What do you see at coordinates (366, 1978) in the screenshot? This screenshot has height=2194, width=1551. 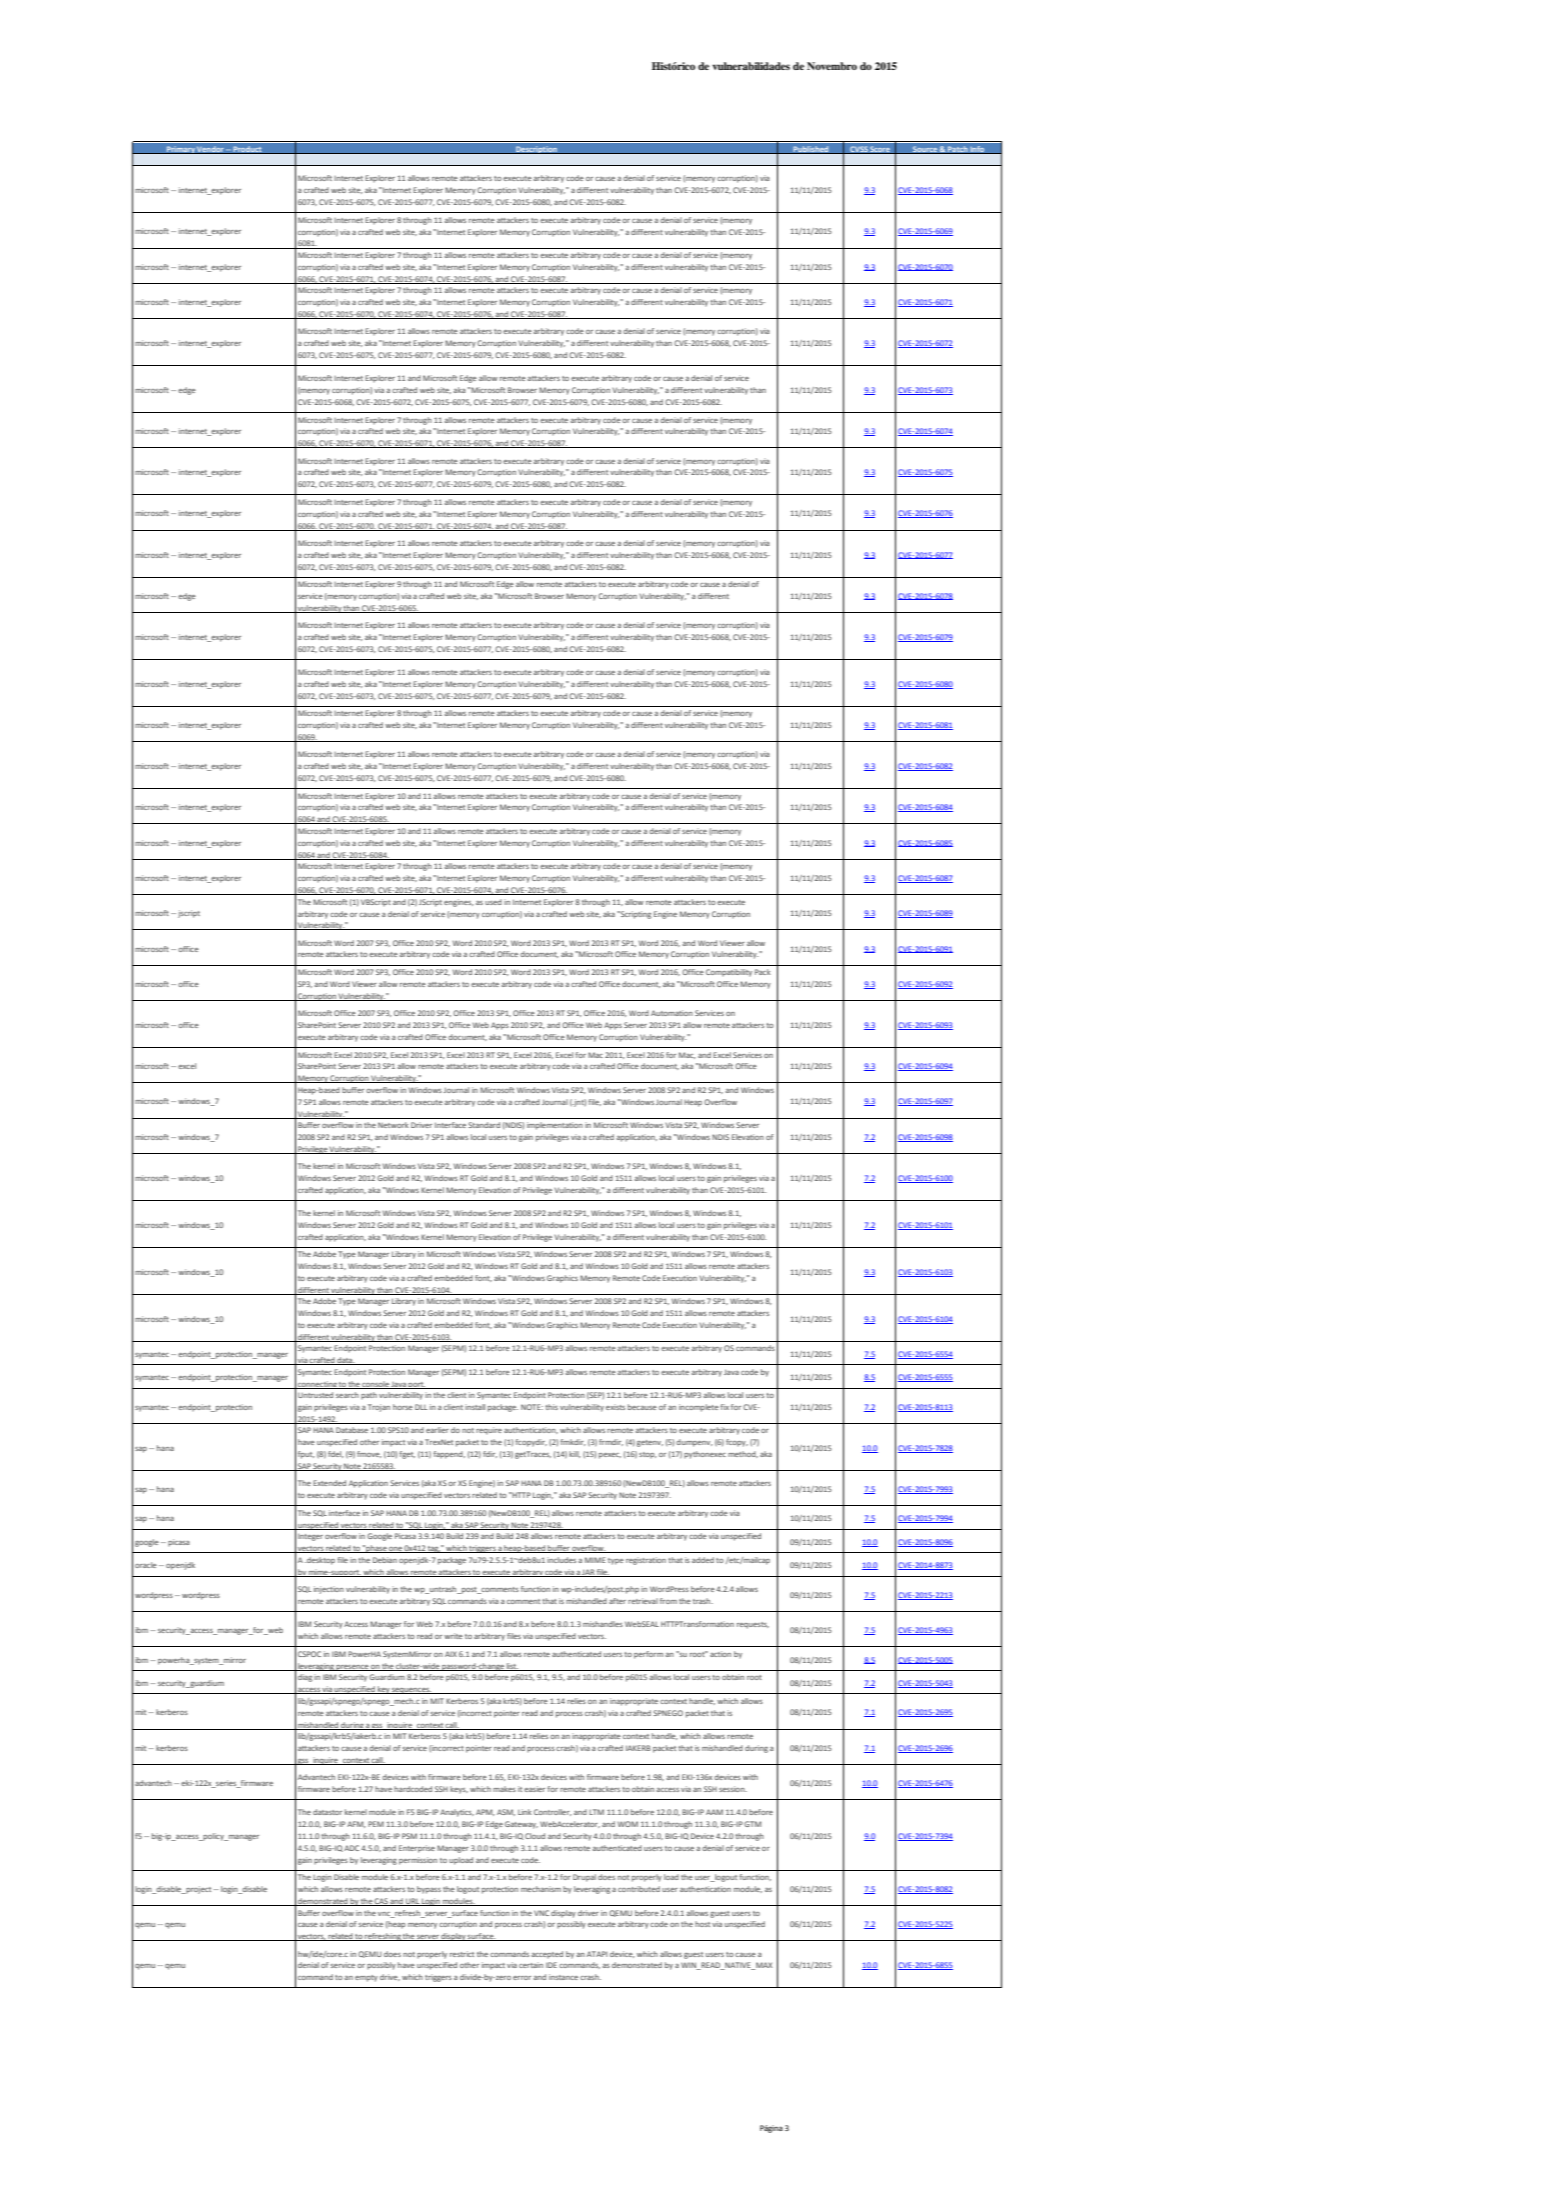 I see `empty` at bounding box center [366, 1978].
